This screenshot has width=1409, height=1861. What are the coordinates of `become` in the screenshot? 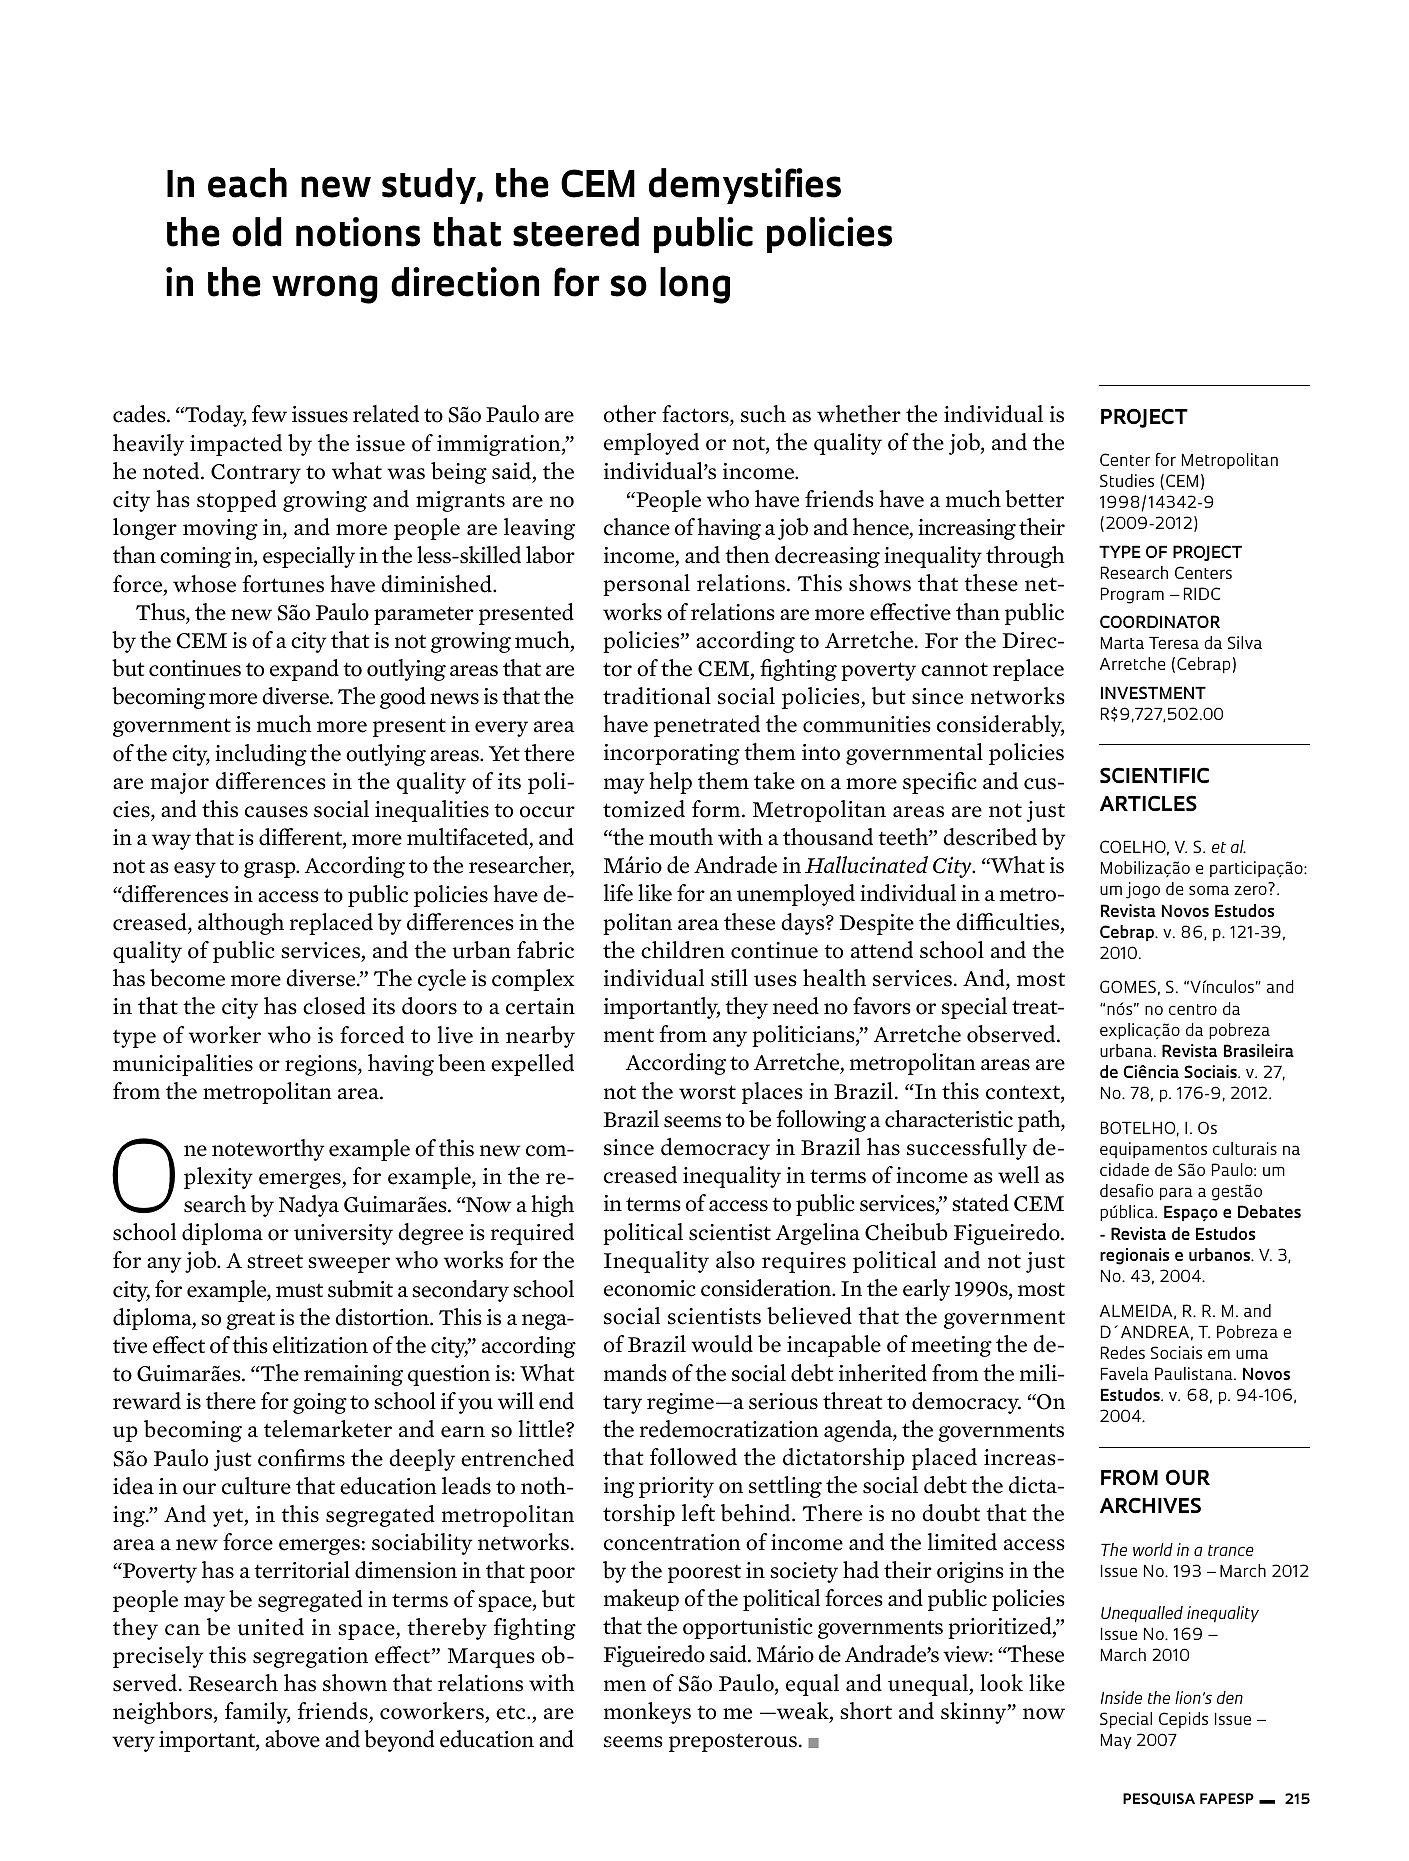 It's located at (187, 978).
